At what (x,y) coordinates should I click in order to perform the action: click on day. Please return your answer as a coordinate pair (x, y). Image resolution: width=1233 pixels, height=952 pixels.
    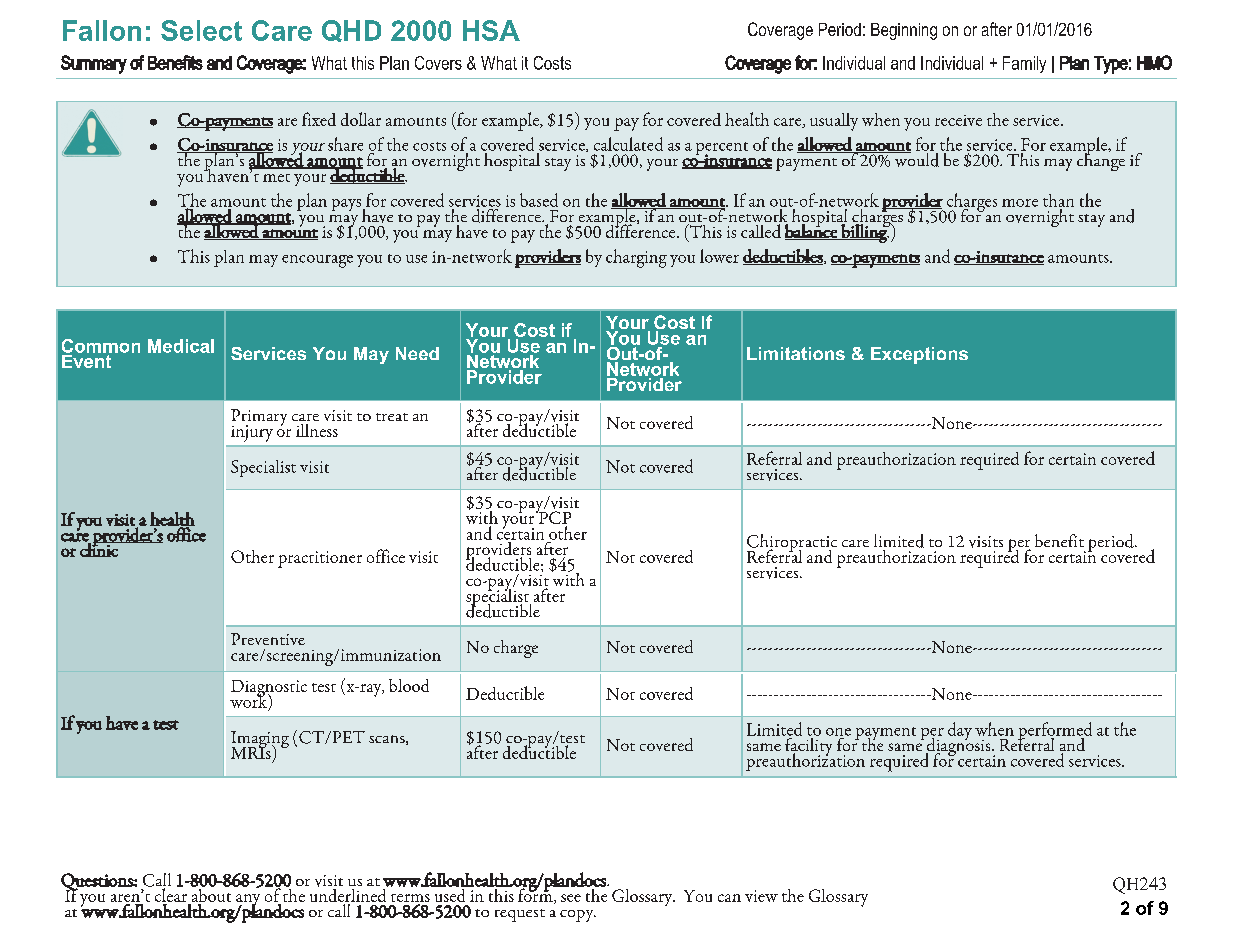
    Looking at the image, I should click on (960, 731).
